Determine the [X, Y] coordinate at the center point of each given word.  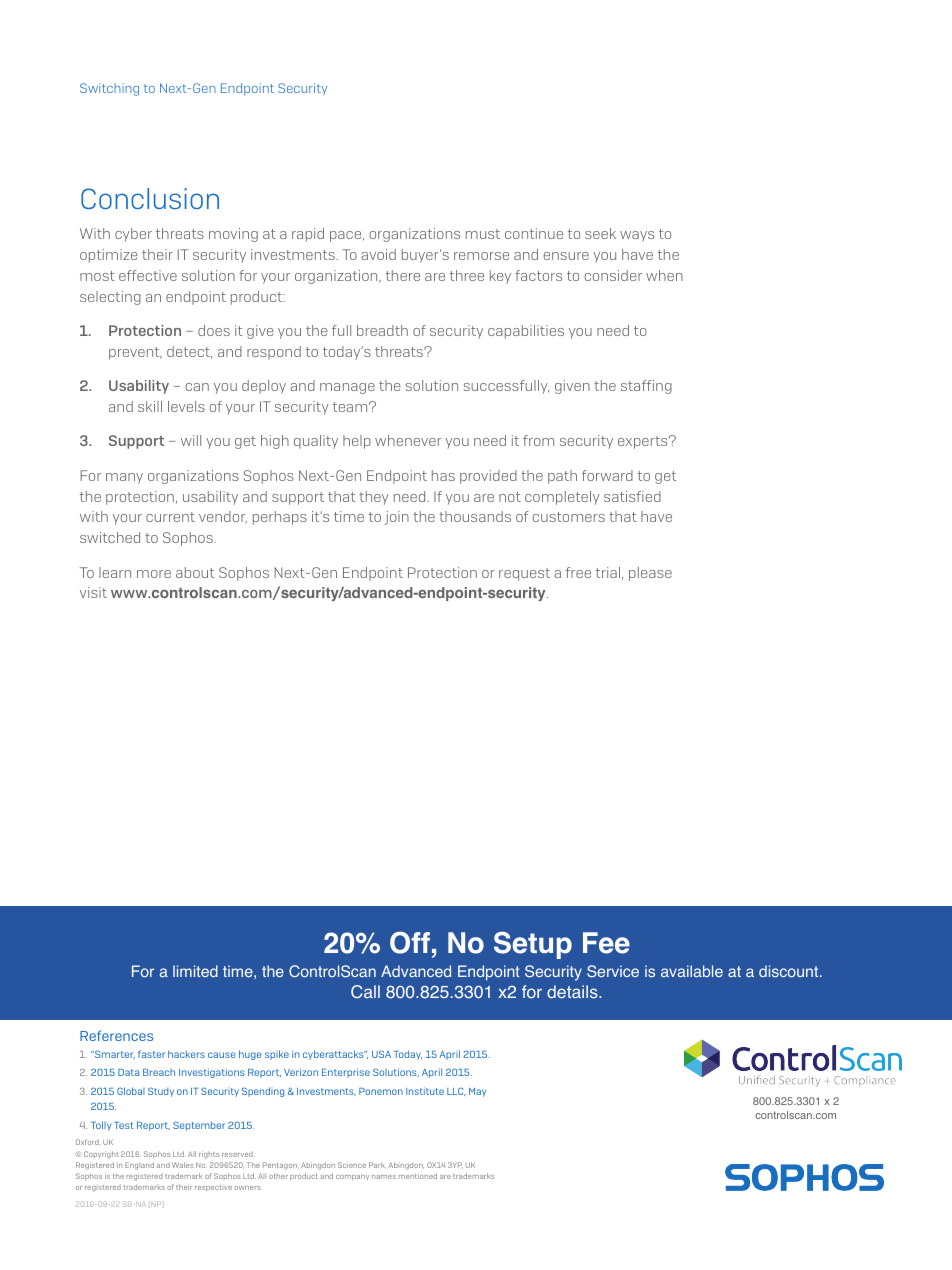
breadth [382, 330]
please [650, 574]
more [154, 574]
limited [195, 971]
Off [410, 942]
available [692, 971]
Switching [109, 89]
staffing [646, 387]
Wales [182, 1165]
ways [637, 236]
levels [186, 406]
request [524, 574]
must [483, 234]
